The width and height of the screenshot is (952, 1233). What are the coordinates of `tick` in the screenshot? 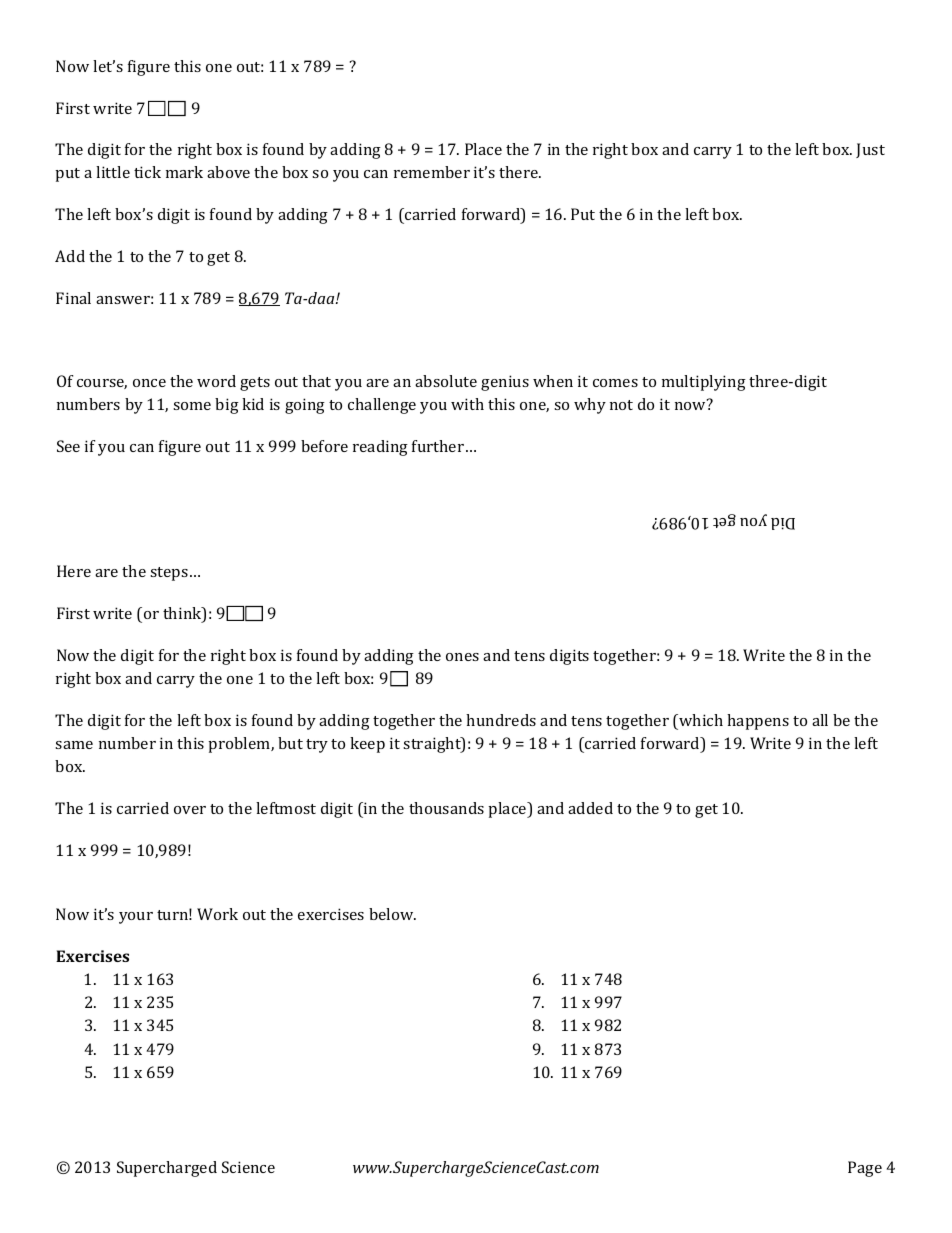 It's located at (147, 172).
